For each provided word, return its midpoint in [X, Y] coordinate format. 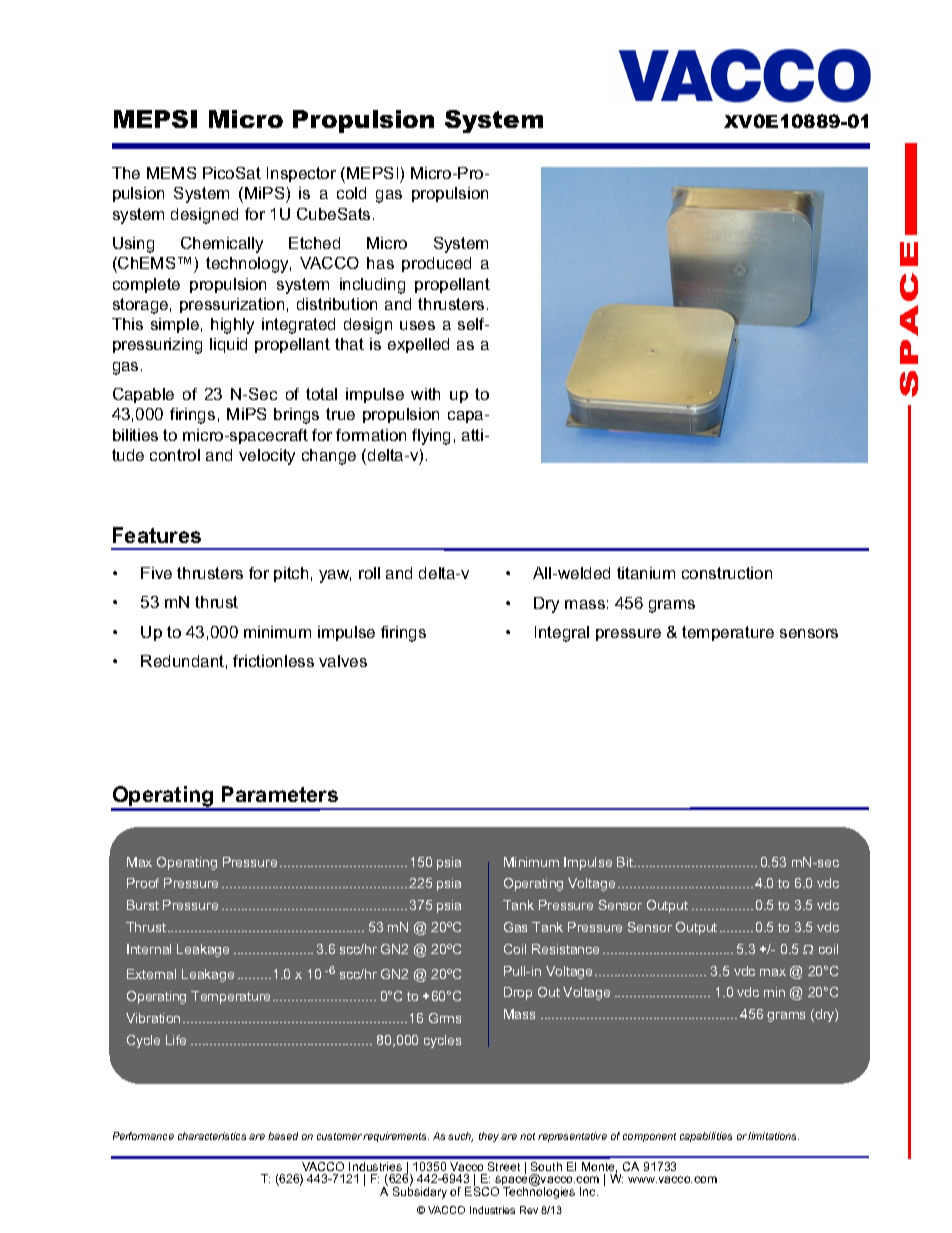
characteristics [212, 1136]
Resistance [565, 949]
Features [157, 535]
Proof [143, 883]
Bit [626, 862]
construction [727, 573]
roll [369, 573]
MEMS [171, 173]
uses [417, 325]
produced [436, 264]
